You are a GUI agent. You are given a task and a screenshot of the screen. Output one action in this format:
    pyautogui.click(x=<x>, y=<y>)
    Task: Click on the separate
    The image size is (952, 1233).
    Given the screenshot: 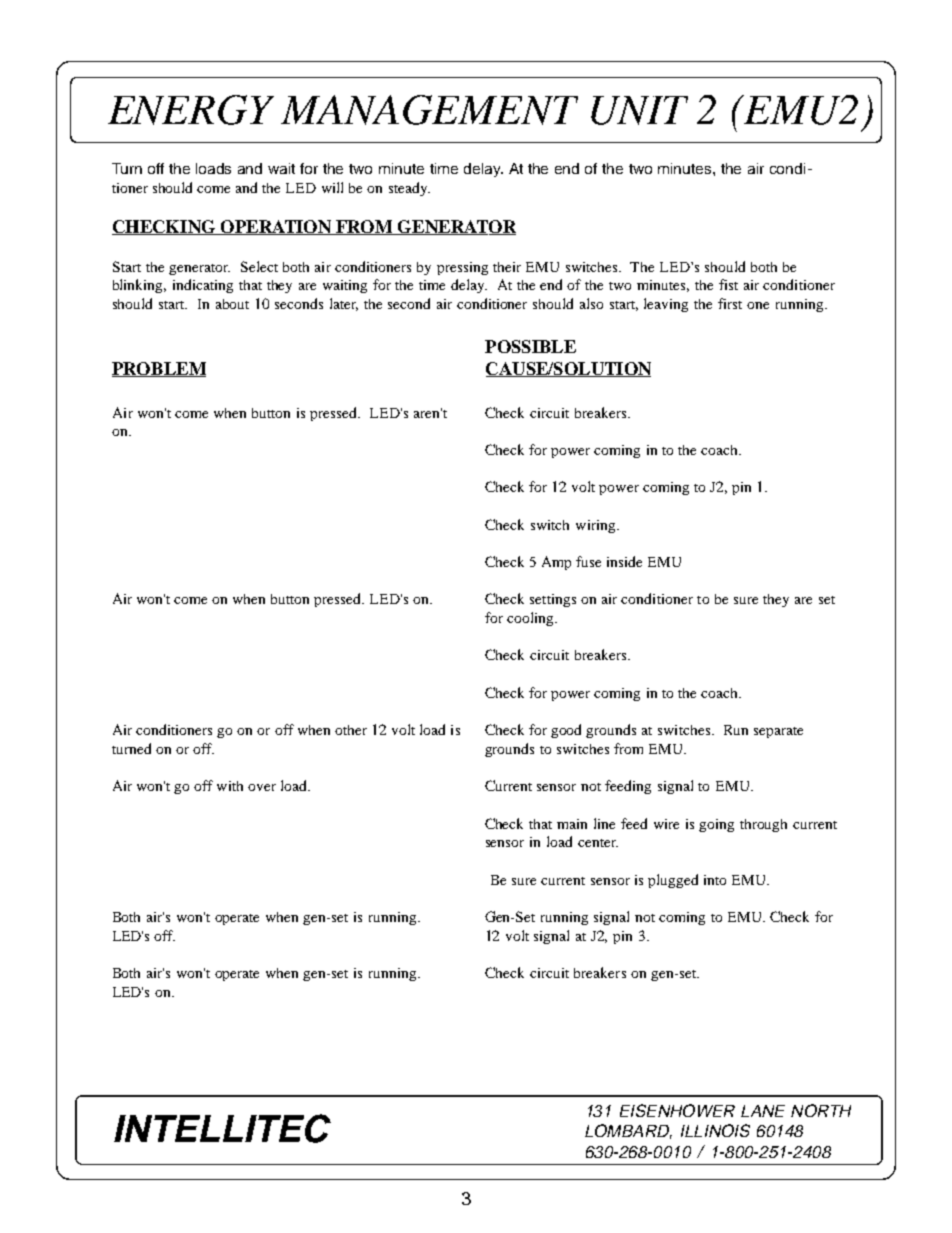 What is the action you would take?
    pyautogui.click(x=778, y=732)
